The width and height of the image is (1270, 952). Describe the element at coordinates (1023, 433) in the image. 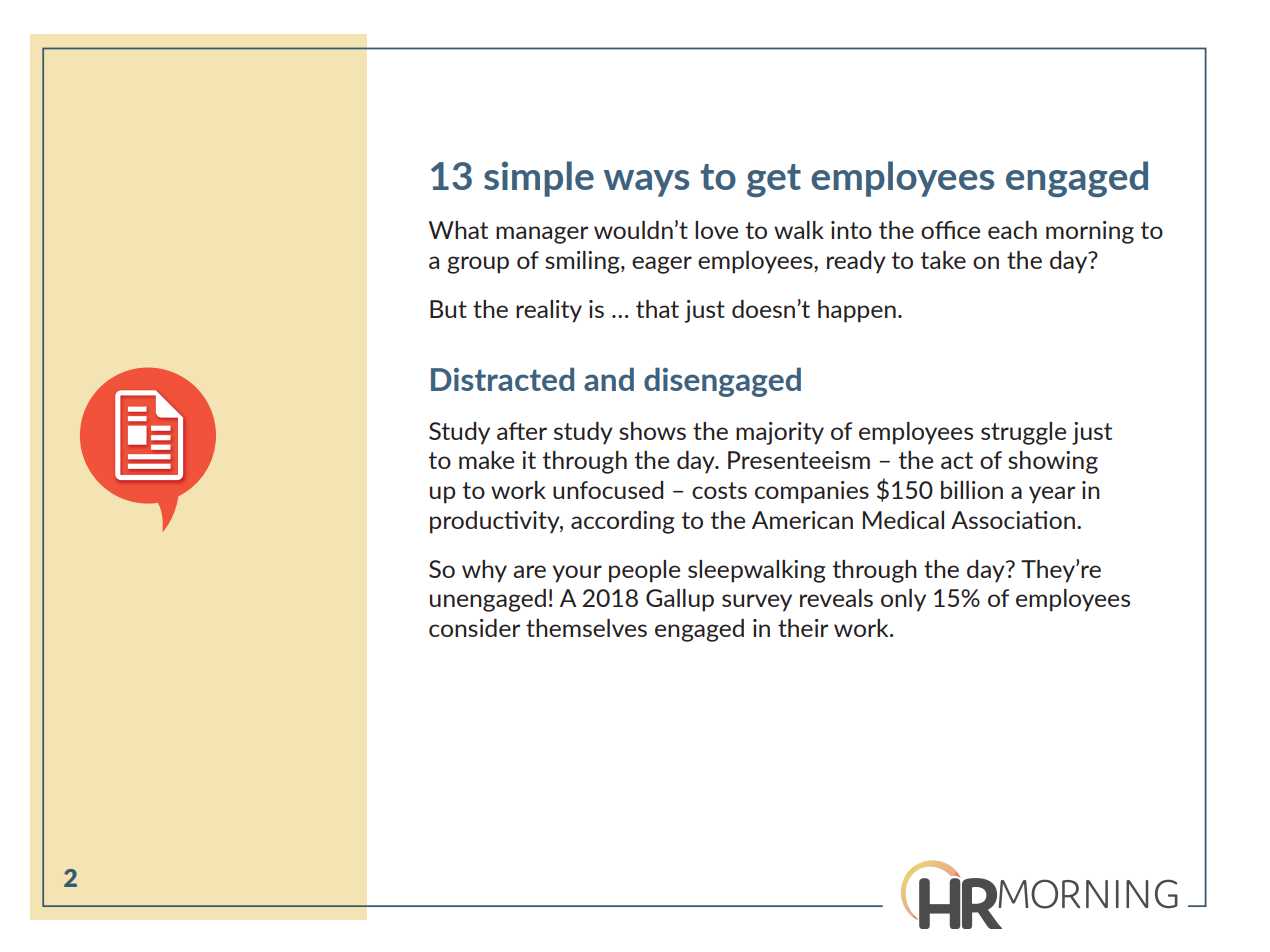

I see `struggle` at that location.
